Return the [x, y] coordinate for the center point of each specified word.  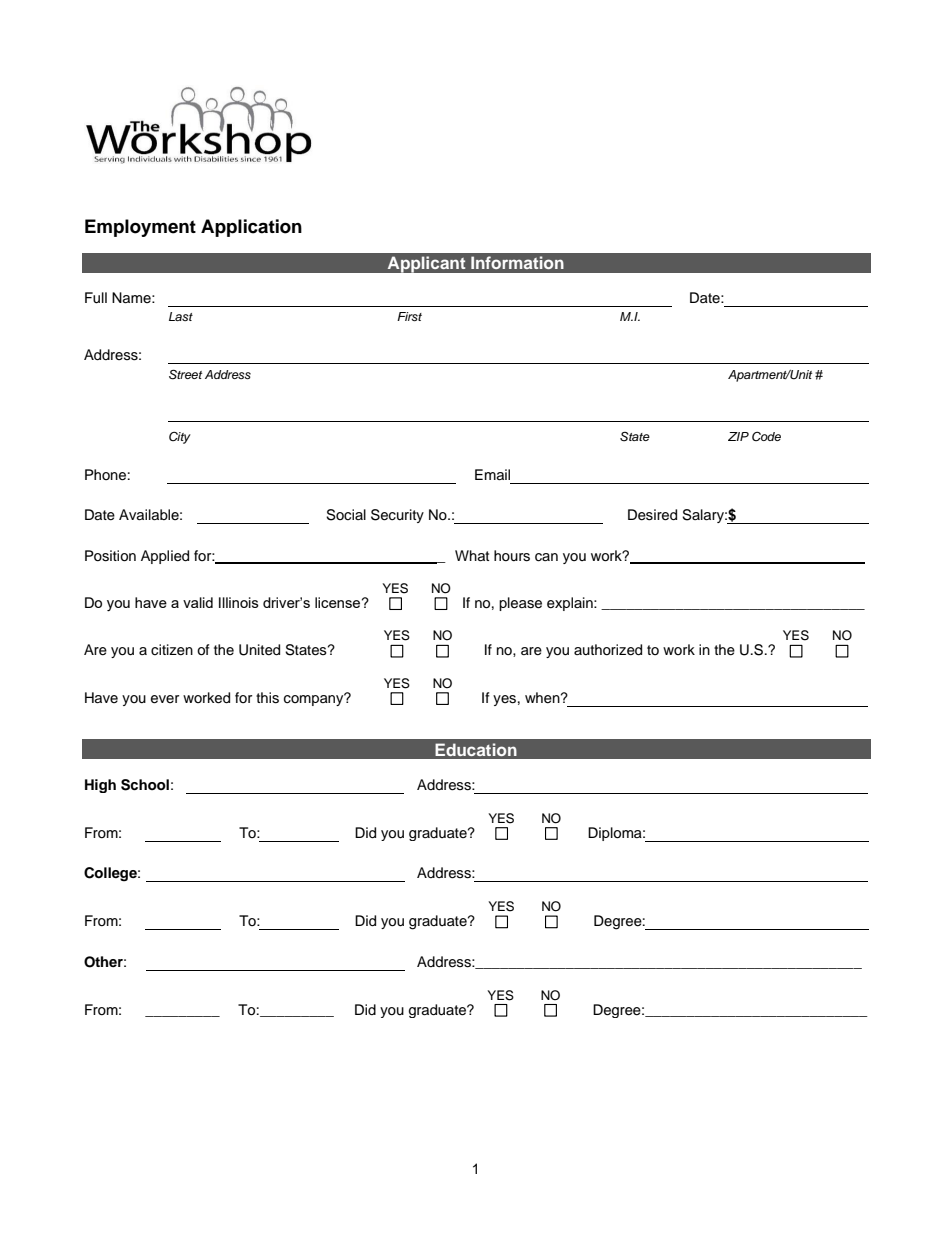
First [409, 316]
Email [492, 474]
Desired [652, 515]
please [520, 604]
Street [185, 374]
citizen [172, 650]
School [145, 785]
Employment [140, 228]
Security [397, 516]
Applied [165, 557]
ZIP [738, 436]
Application [251, 228]
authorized [608, 650]
